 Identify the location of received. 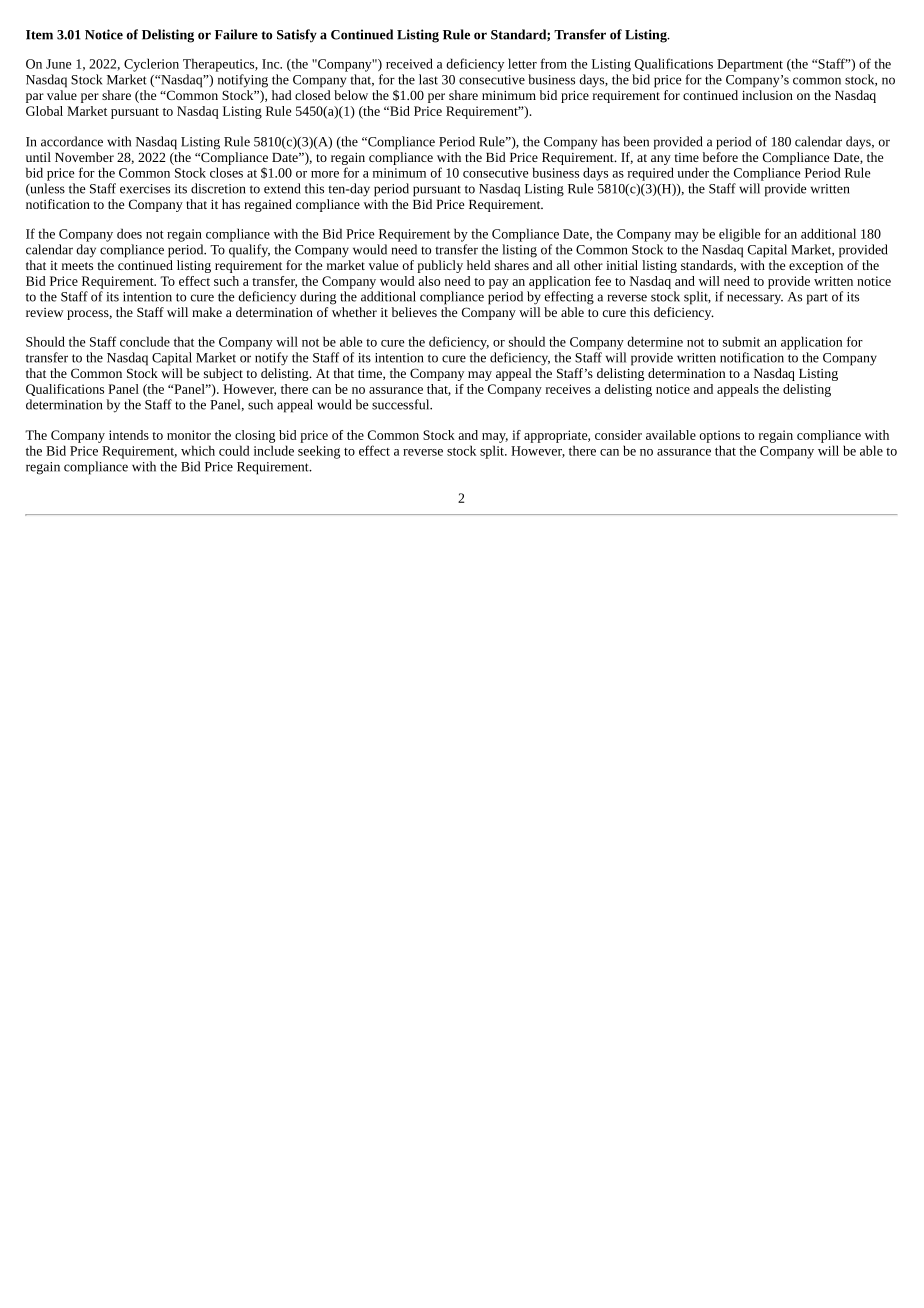
(409, 63).
